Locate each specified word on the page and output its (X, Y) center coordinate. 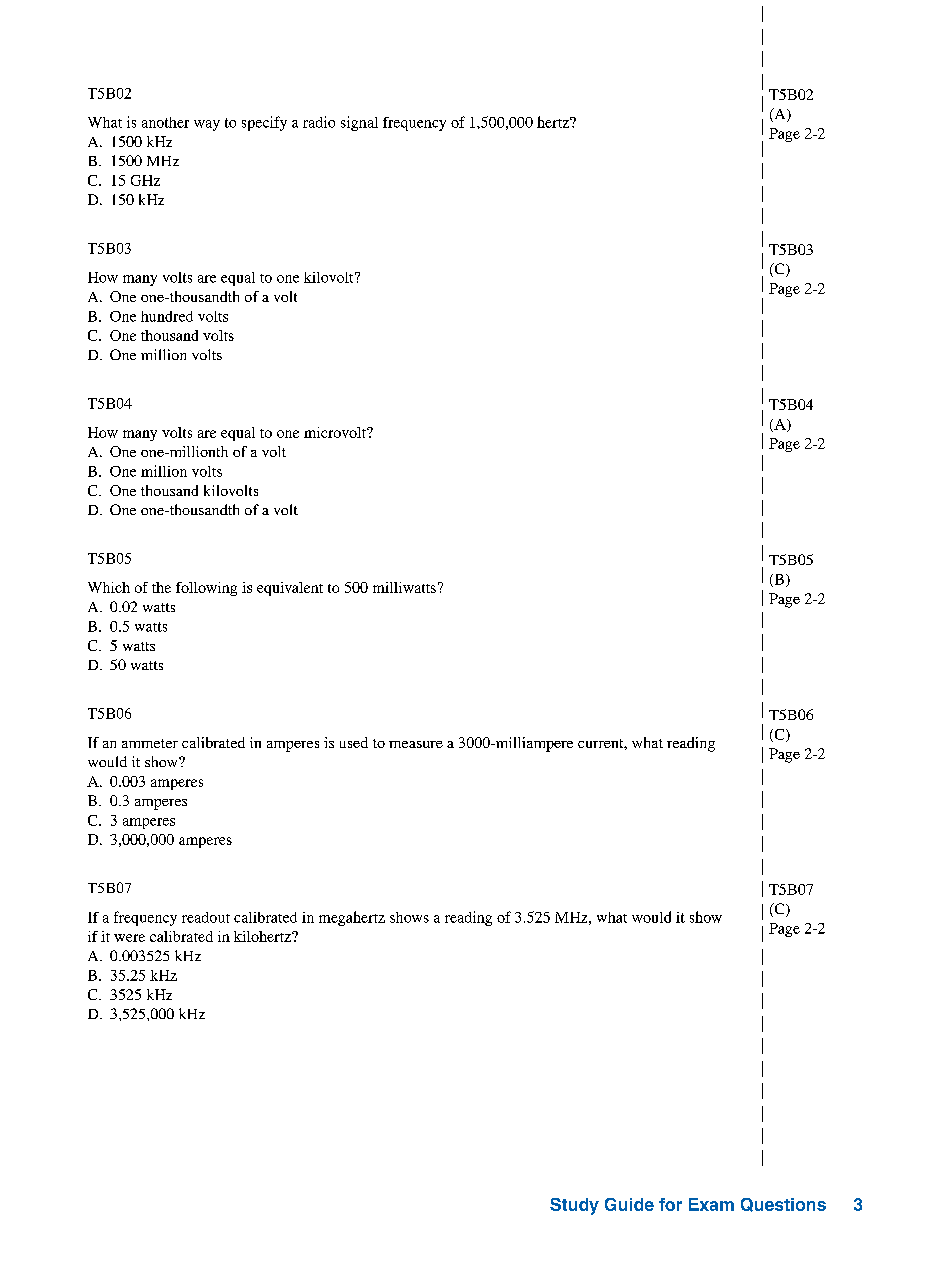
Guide (629, 1204)
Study (574, 1206)
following (206, 589)
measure (416, 744)
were (129, 938)
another (165, 122)
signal (359, 123)
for (670, 1204)
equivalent (290, 589)
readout (206, 917)
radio (319, 122)
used (354, 742)
